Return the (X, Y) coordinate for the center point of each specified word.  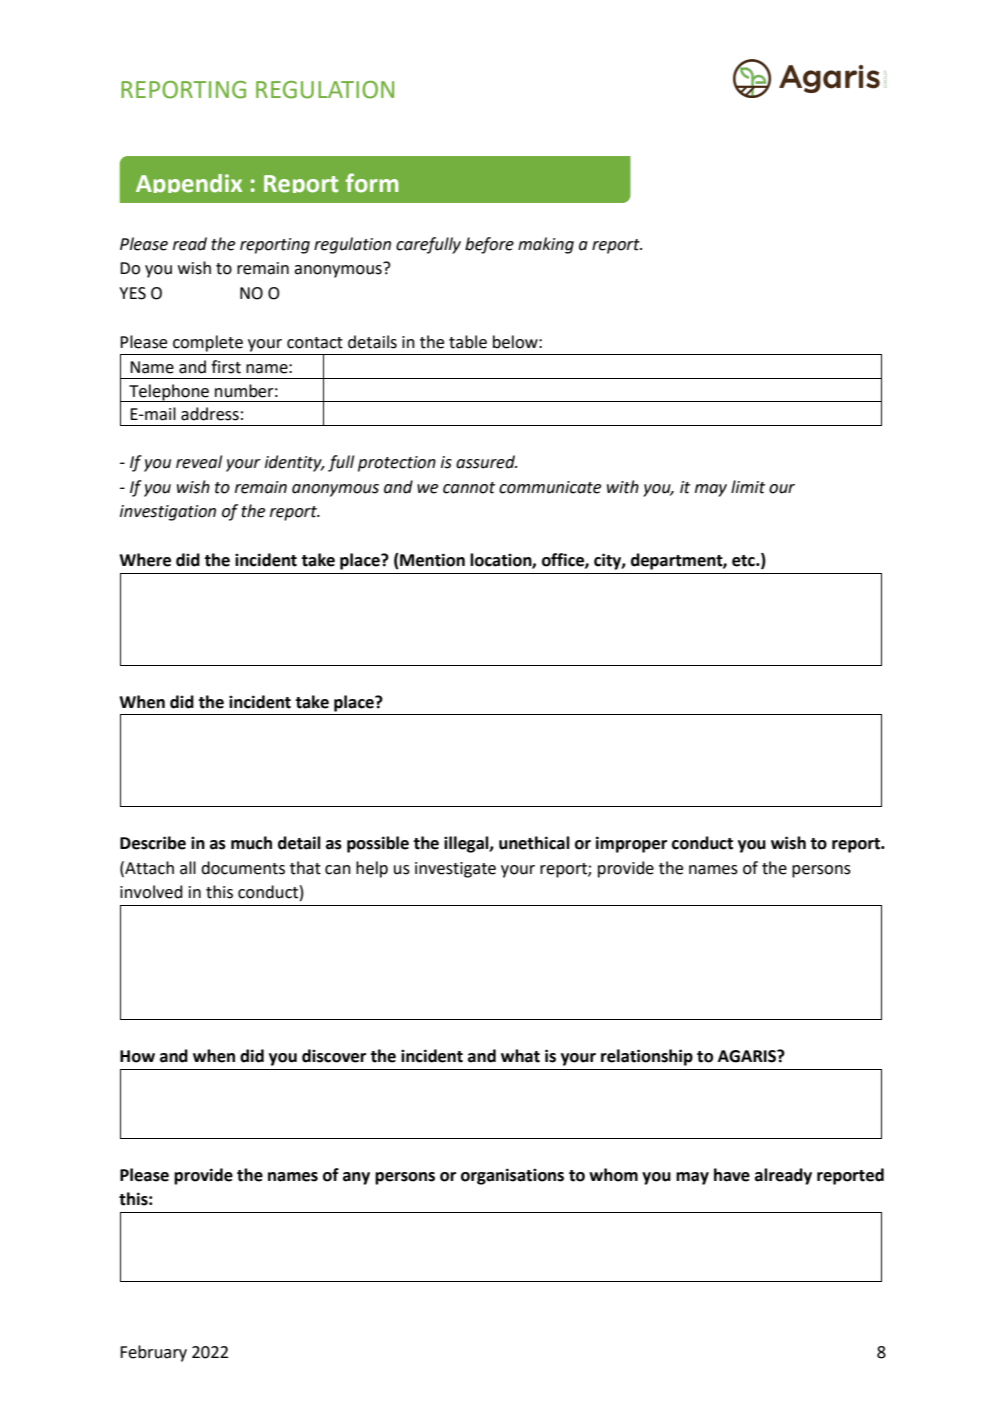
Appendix (189, 183)
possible (378, 844)
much (251, 843)
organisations (512, 1176)
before (489, 245)
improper (631, 844)
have (732, 1175)
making (546, 245)
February (153, 1353)
